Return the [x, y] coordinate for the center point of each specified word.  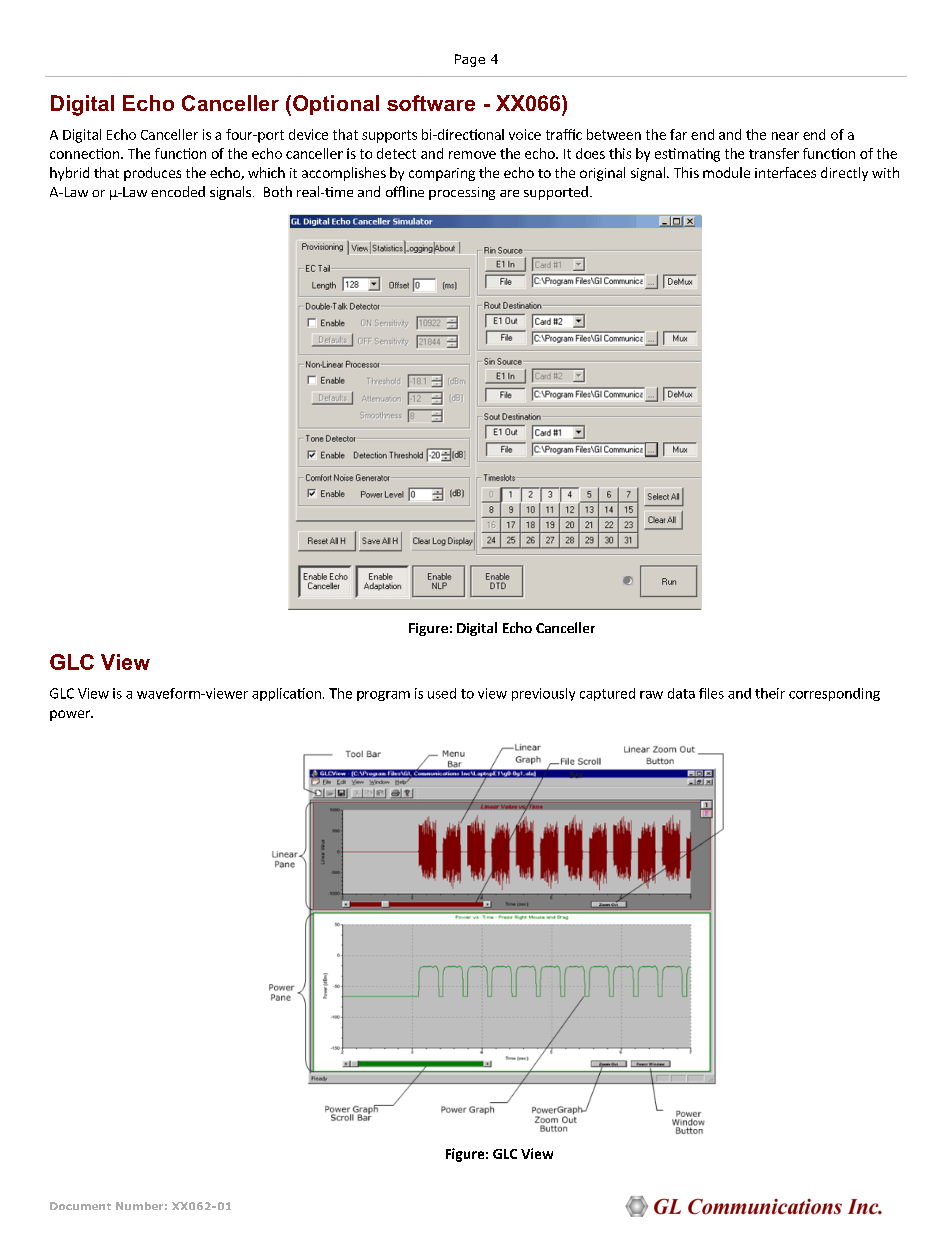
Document [80, 1206]
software [431, 103]
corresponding [834, 694]
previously [543, 694]
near [785, 136]
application [286, 694]
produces [152, 174]
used [442, 693]
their [770, 693]
